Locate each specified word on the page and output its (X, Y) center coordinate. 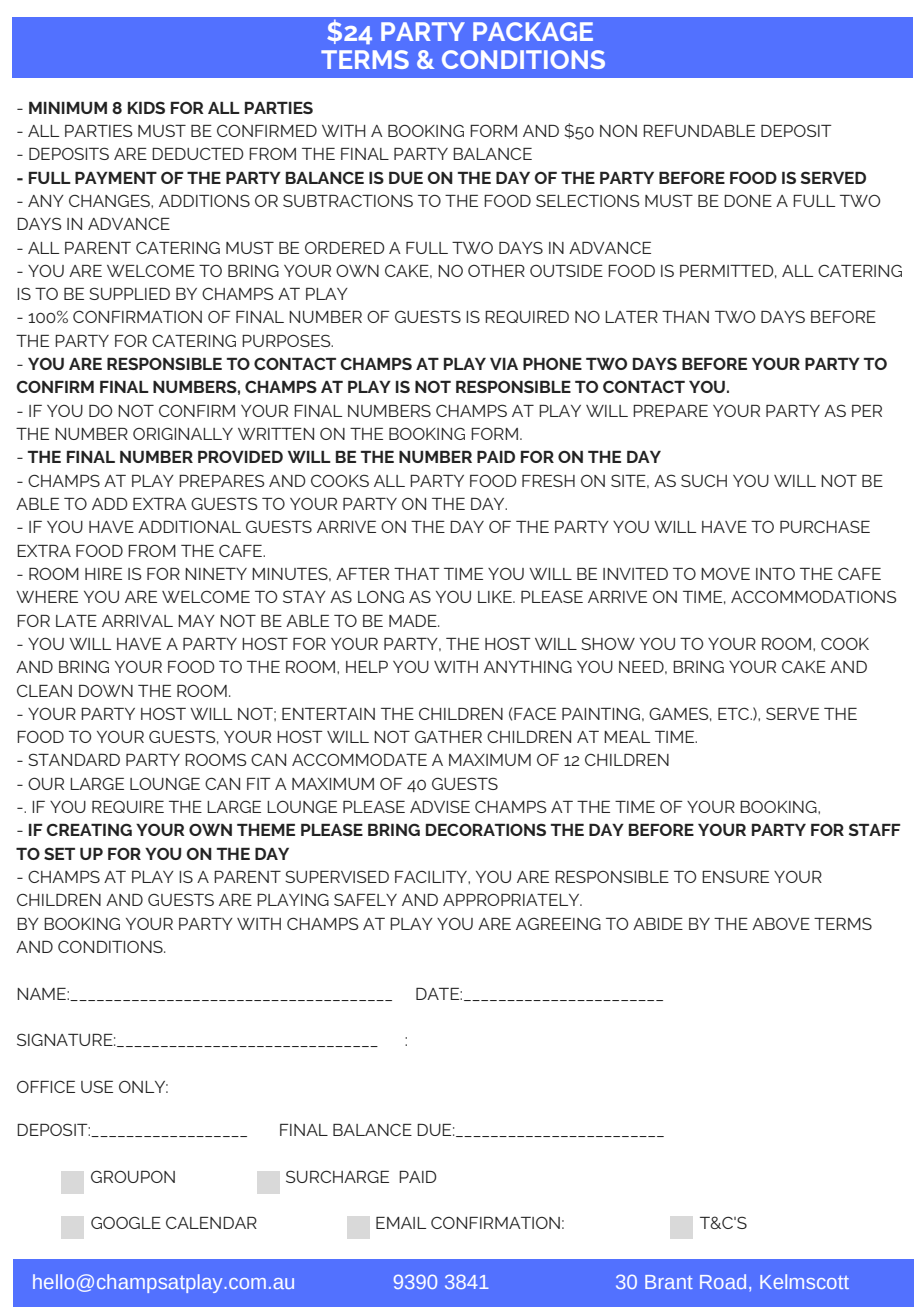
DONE (748, 200)
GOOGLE (126, 1222)
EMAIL (401, 1223)
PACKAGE (533, 31)
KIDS (146, 107)
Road (723, 1281)
